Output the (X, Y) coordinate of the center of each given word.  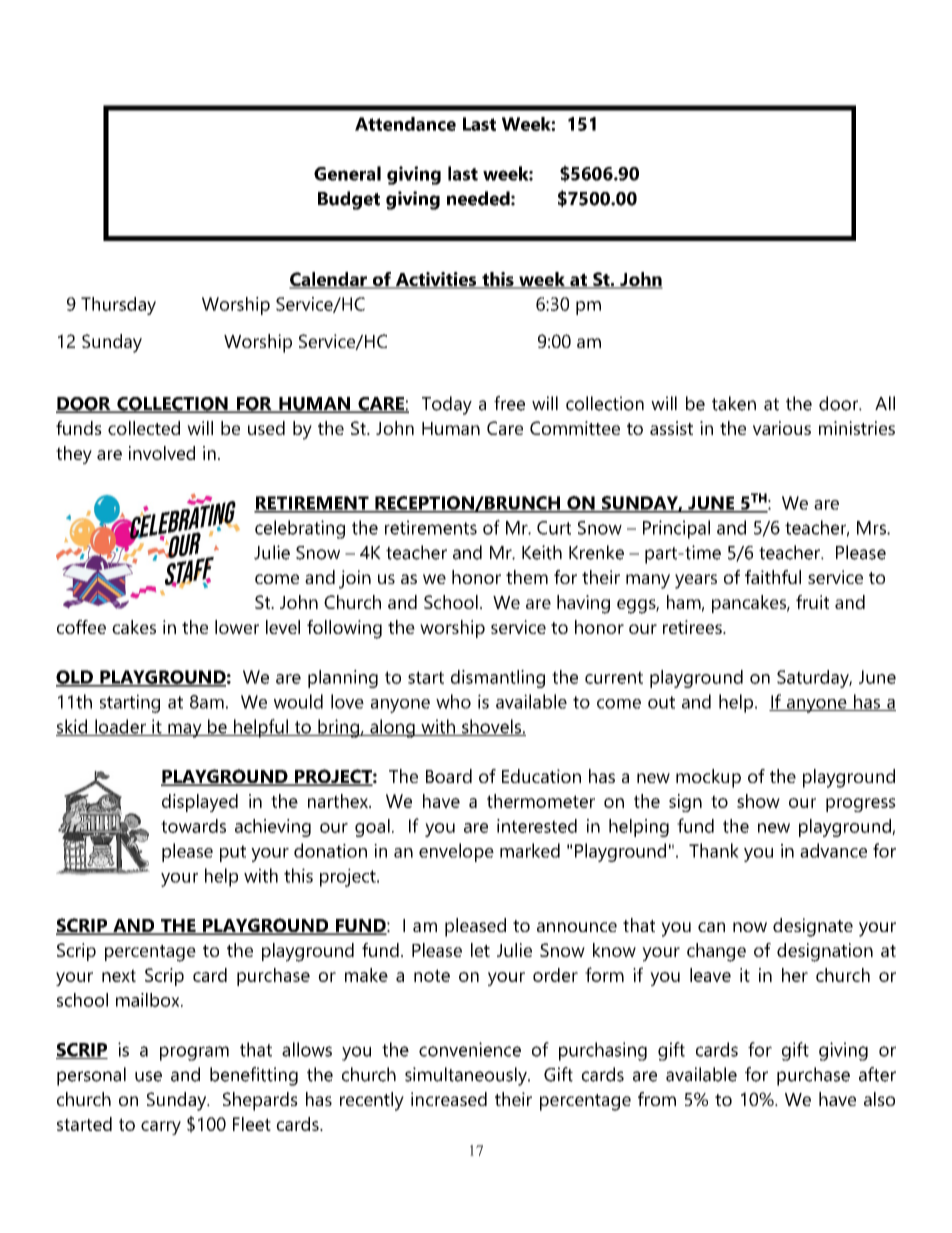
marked (530, 850)
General (347, 173)
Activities (436, 280)
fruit (812, 602)
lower (237, 627)
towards (193, 826)
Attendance (405, 124)
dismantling (498, 679)
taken (734, 403)
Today (447, 405)
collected (144, 428)
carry (161, 1128)
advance (833, 850)
